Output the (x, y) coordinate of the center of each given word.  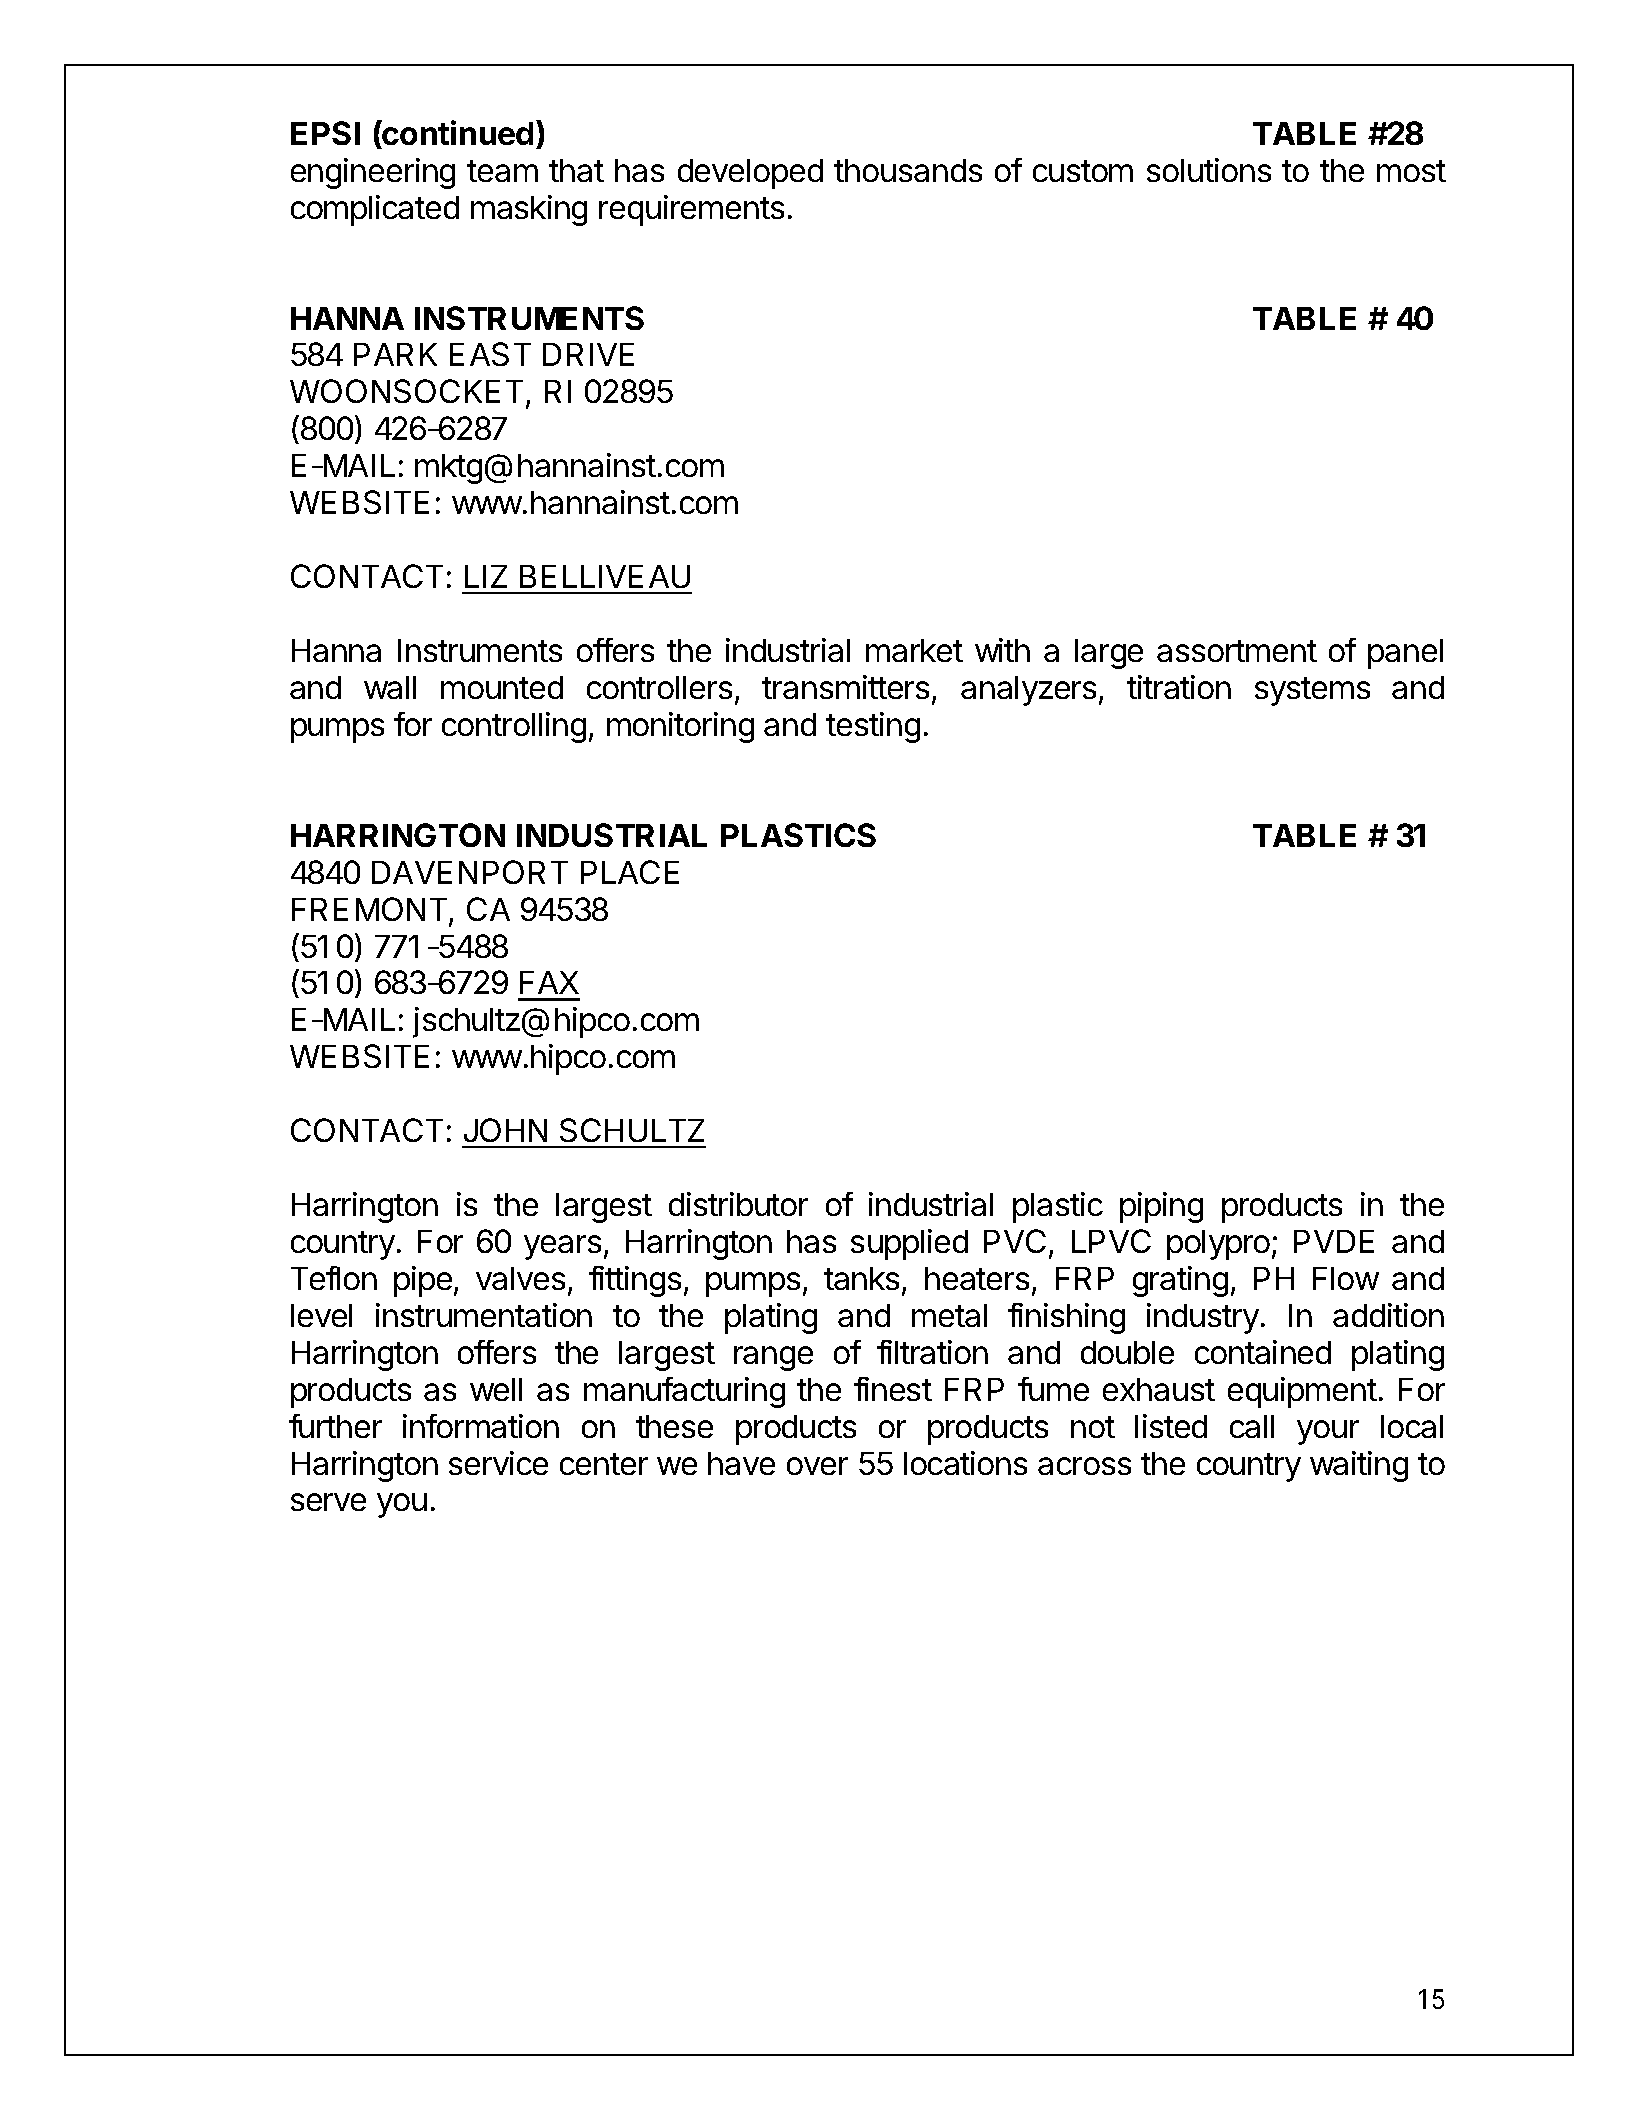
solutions (1209, 170)
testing (873, 727)
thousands (908, 170)
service (498, 1463)
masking (529, 210)
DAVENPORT (470, 872)
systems (1312, 691)
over (817, 1466)
